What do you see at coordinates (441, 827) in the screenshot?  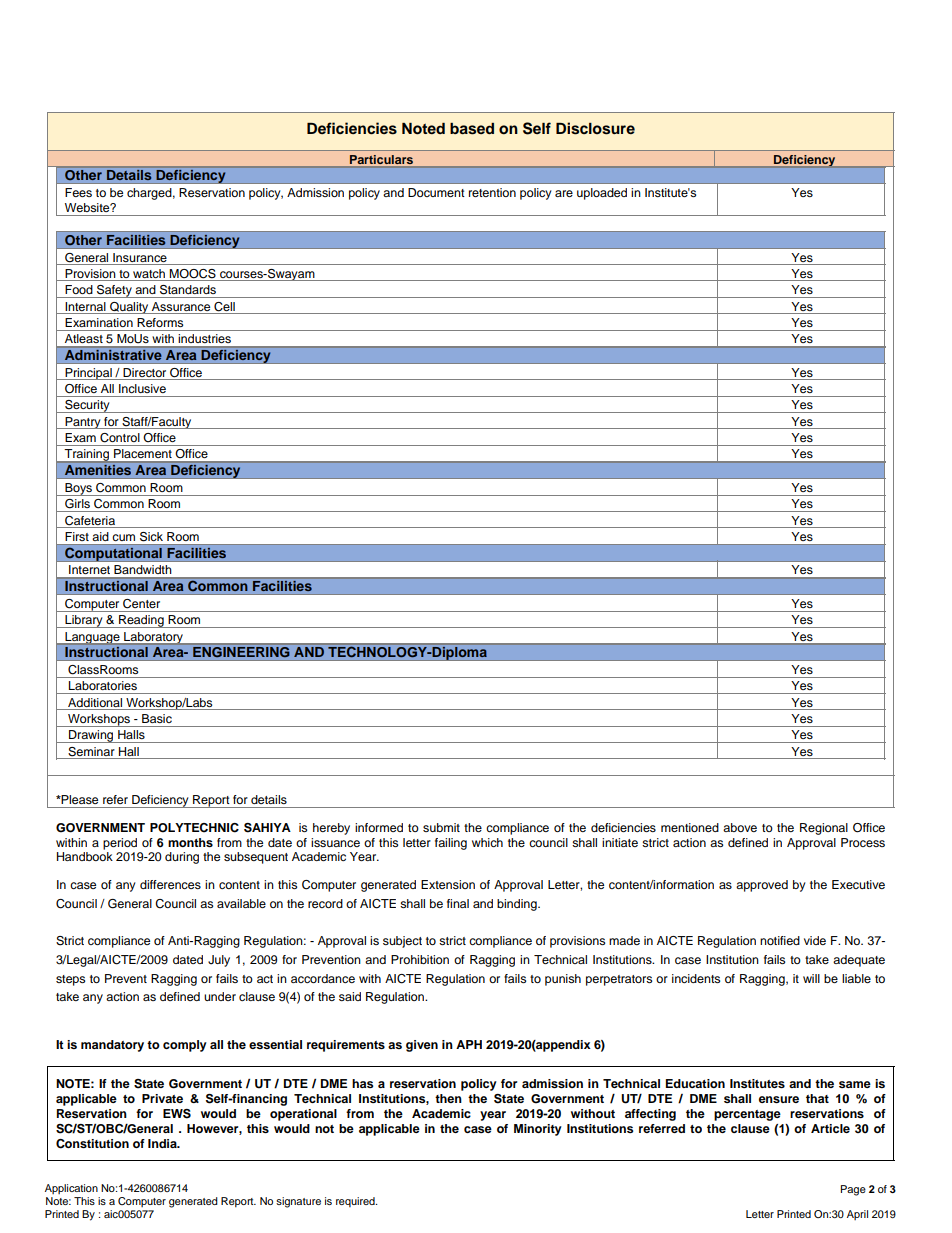 I see `submit` at bounding box center [441, 827].
